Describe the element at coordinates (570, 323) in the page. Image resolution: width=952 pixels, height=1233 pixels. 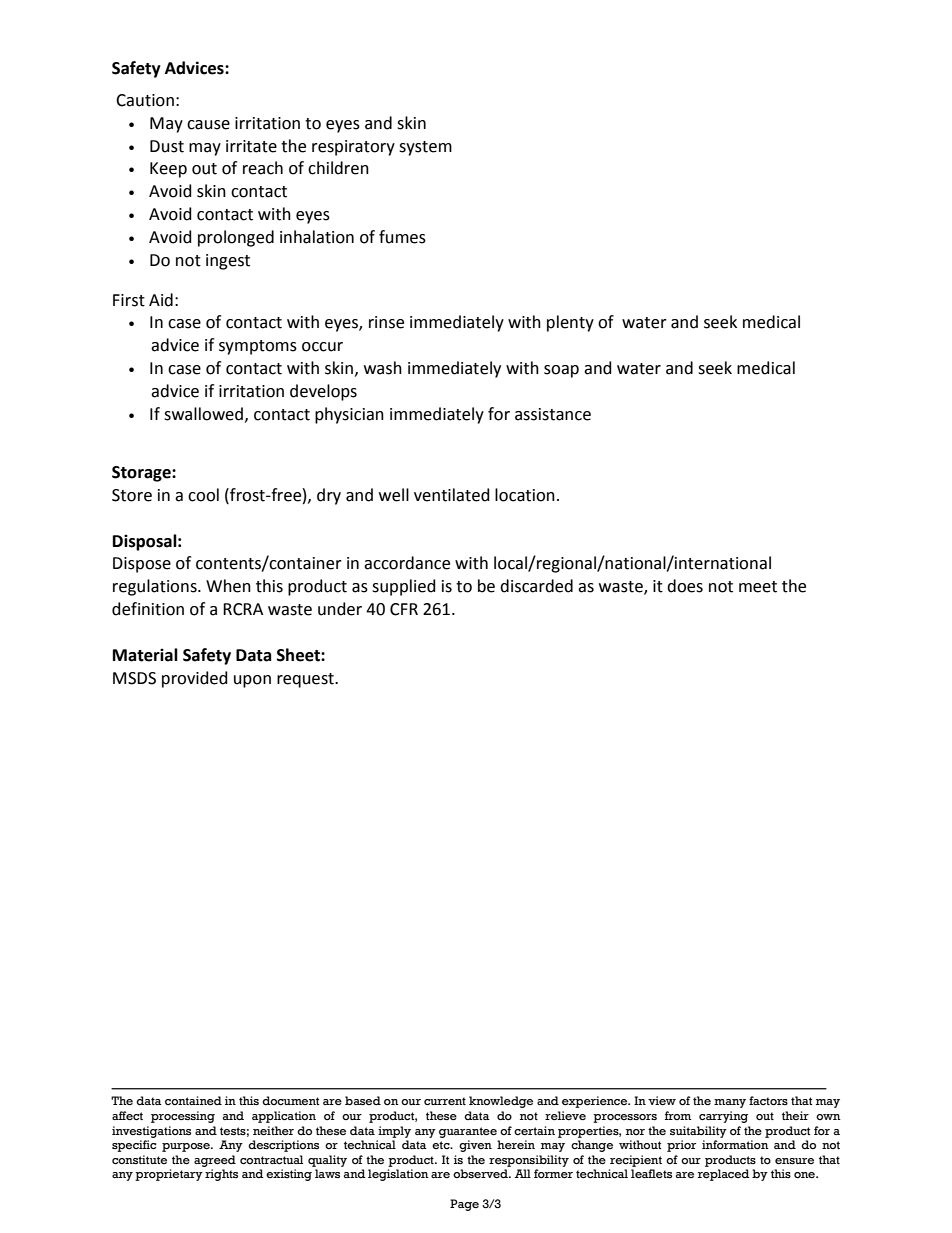
I see `plenty` at that location.
